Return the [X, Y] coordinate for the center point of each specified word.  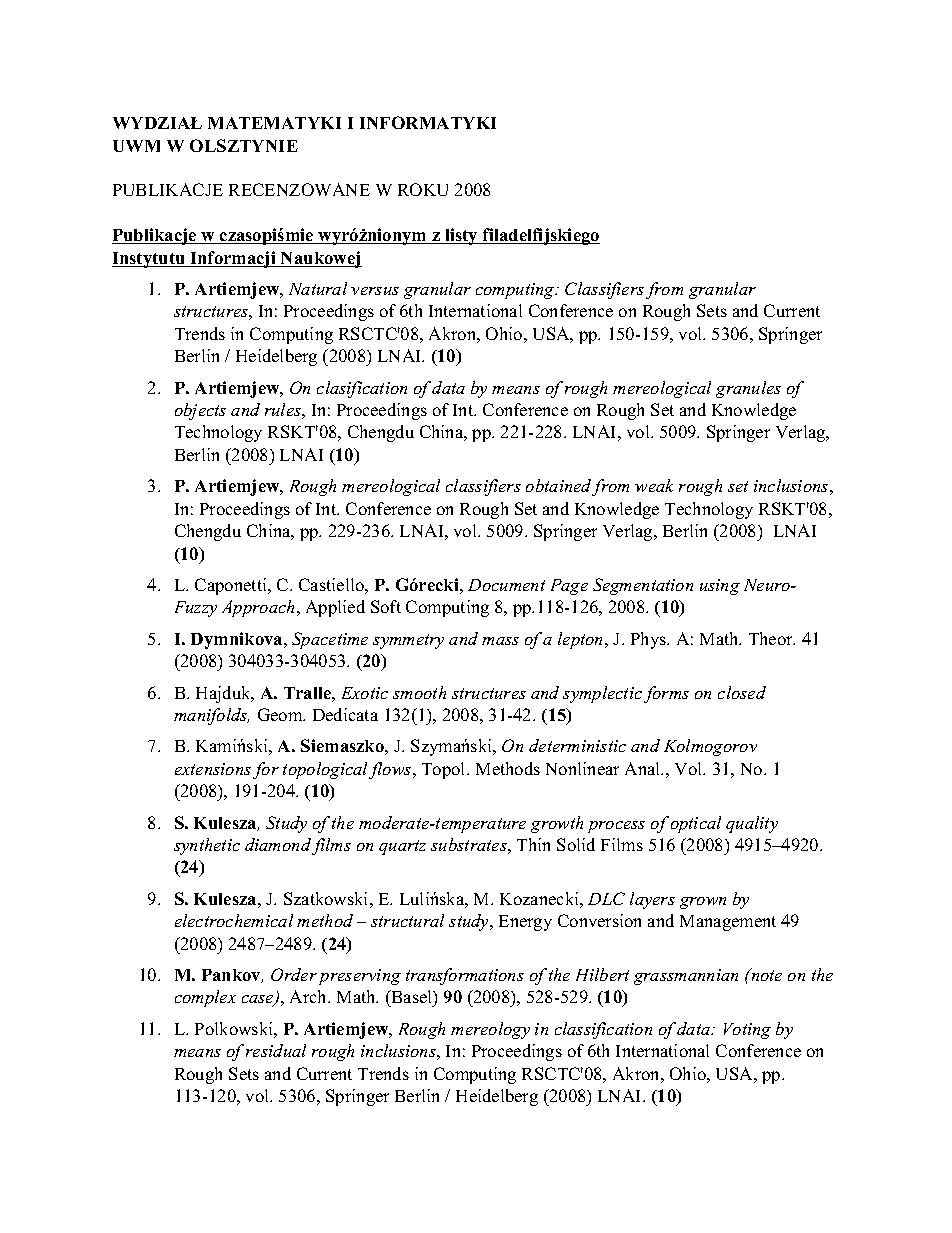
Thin [533, 844]
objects [200, 411]
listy [462, 236]
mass [500, 641]
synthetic [207, 846]
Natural [318, 288]
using [720, 587]
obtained [559, 487]
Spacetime [330, 640]
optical [696, 824]
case [259, 1001]
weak [654, 485]
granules [748, 389]
